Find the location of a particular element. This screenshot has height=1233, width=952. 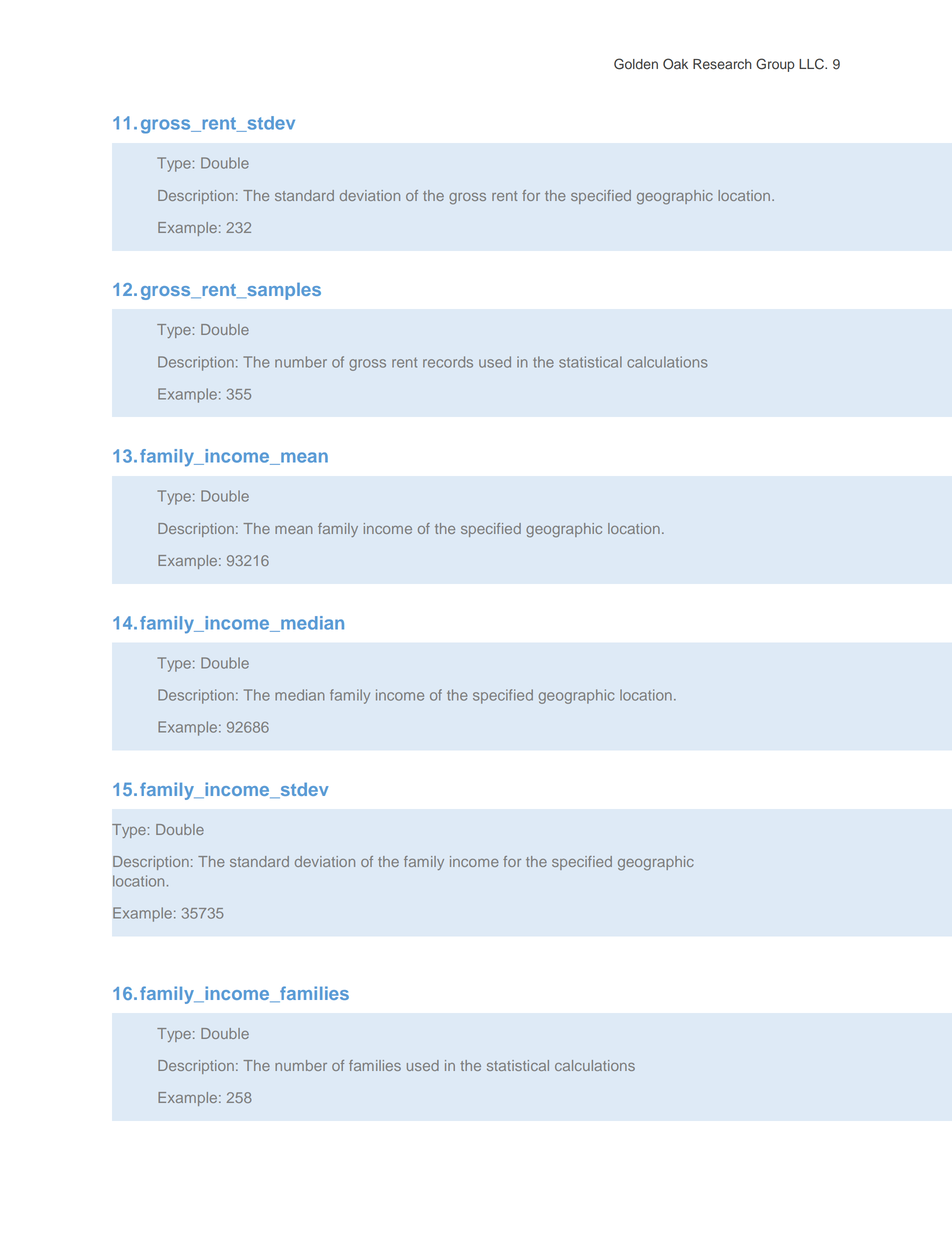

Oak is located at coordinates (675, 64).
